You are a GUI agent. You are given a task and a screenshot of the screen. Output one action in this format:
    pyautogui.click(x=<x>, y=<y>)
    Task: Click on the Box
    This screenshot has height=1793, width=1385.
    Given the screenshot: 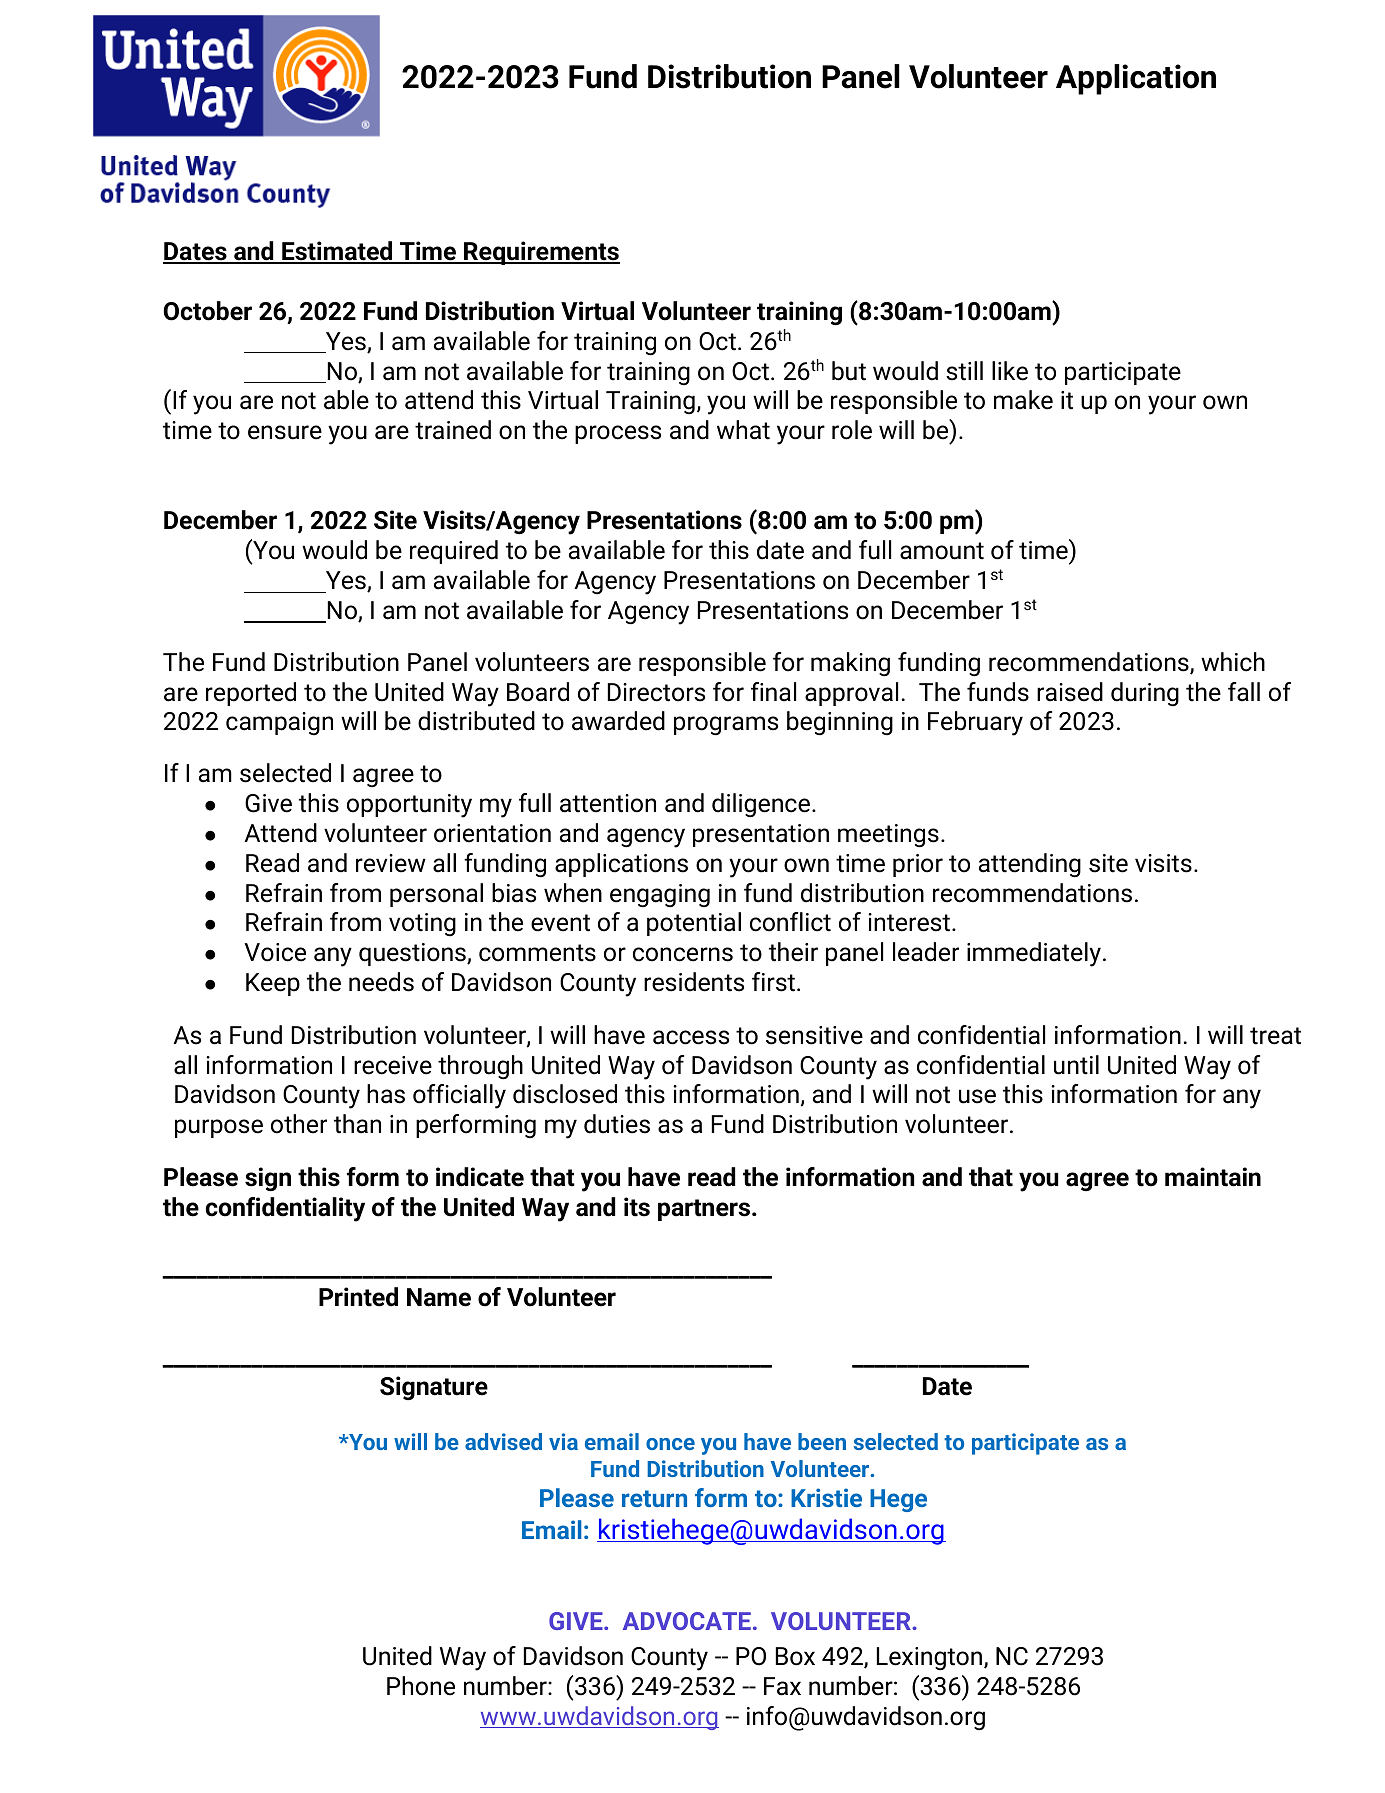 What is the action you would take?
    pyautogui.click(x=795, y=1656)
